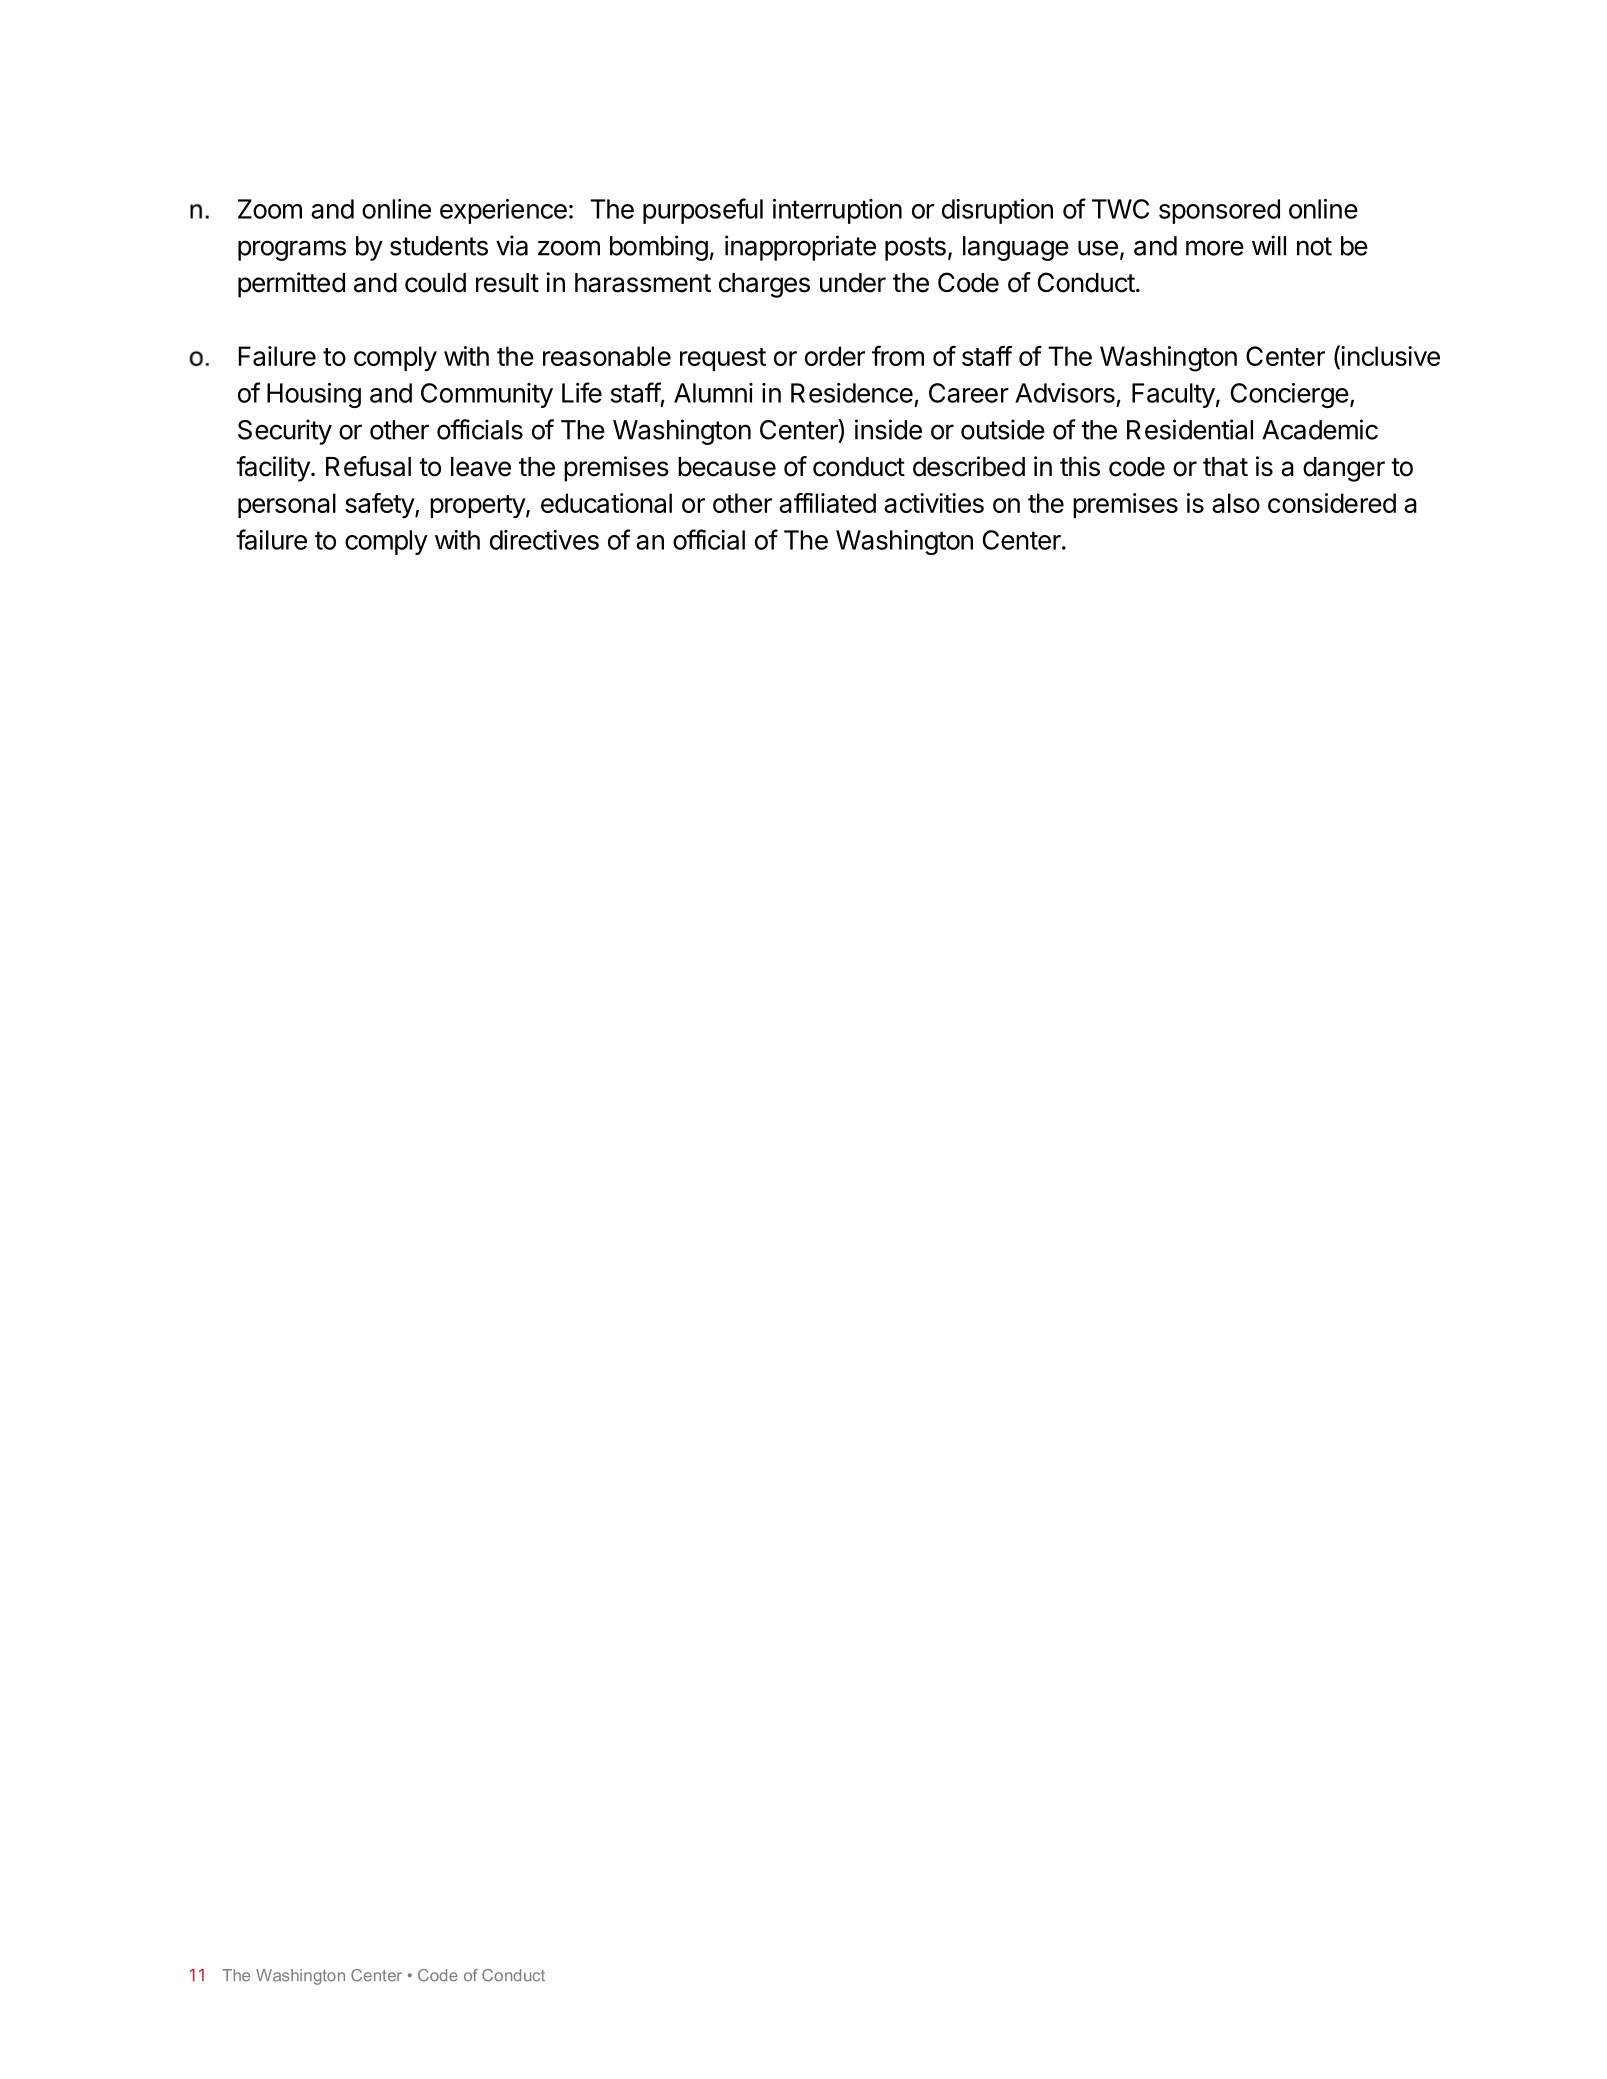 This screenshot has width=1607, height=2079. I want to click on from, so click(898, 356).
